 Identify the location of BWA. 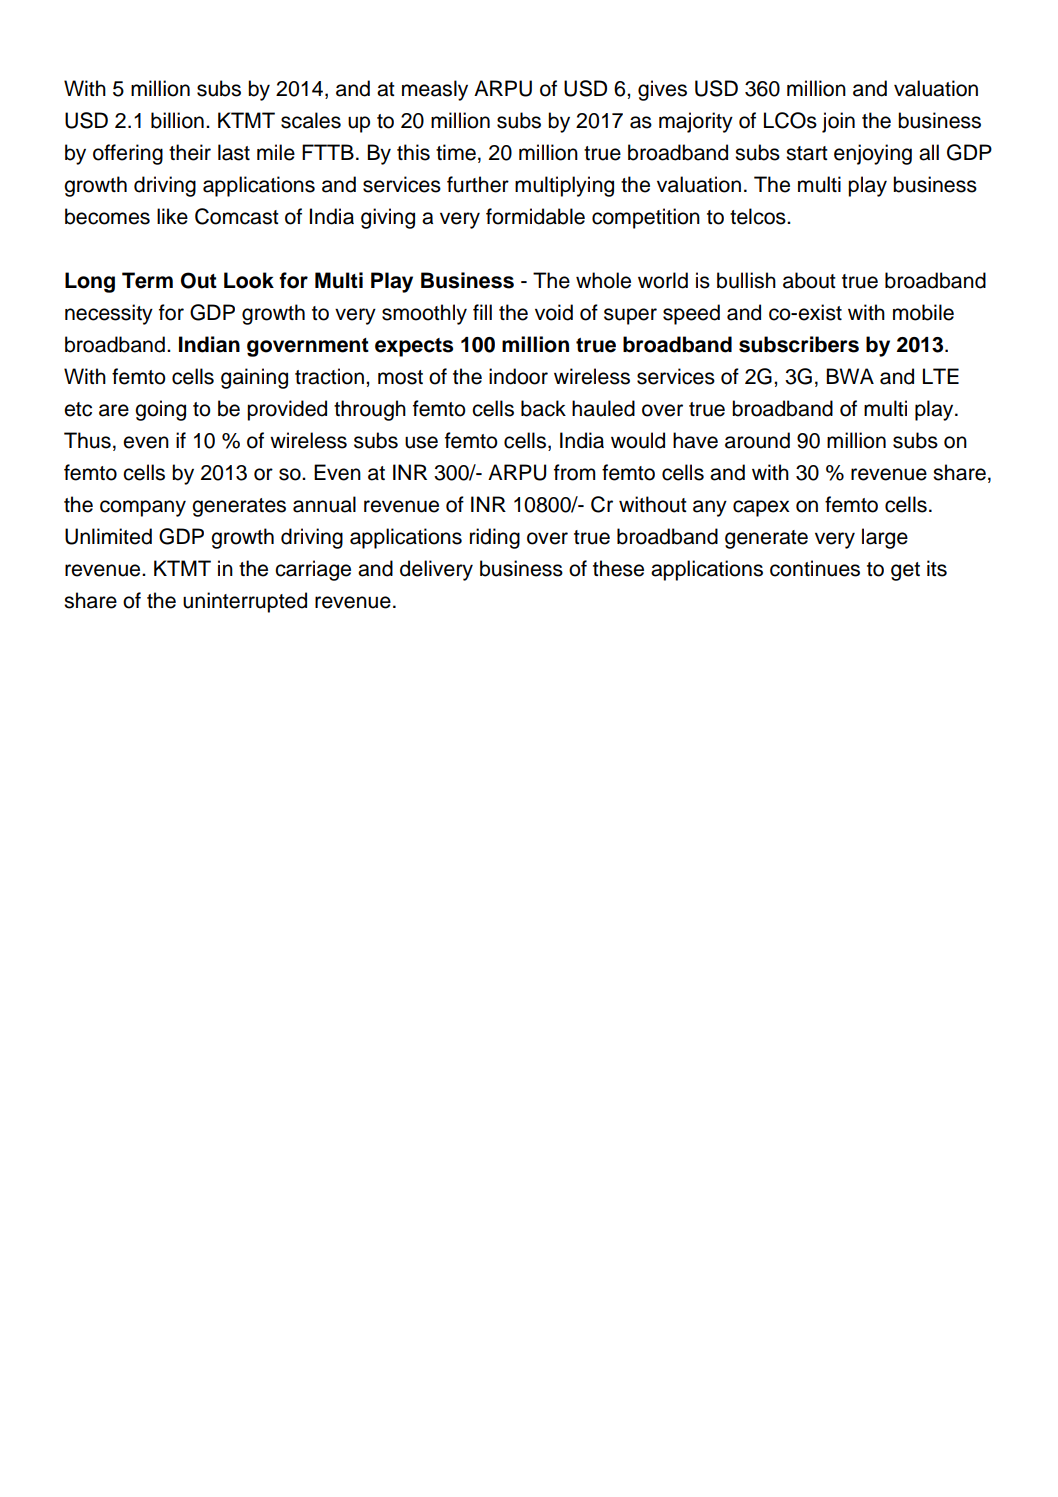
(850, 376).
